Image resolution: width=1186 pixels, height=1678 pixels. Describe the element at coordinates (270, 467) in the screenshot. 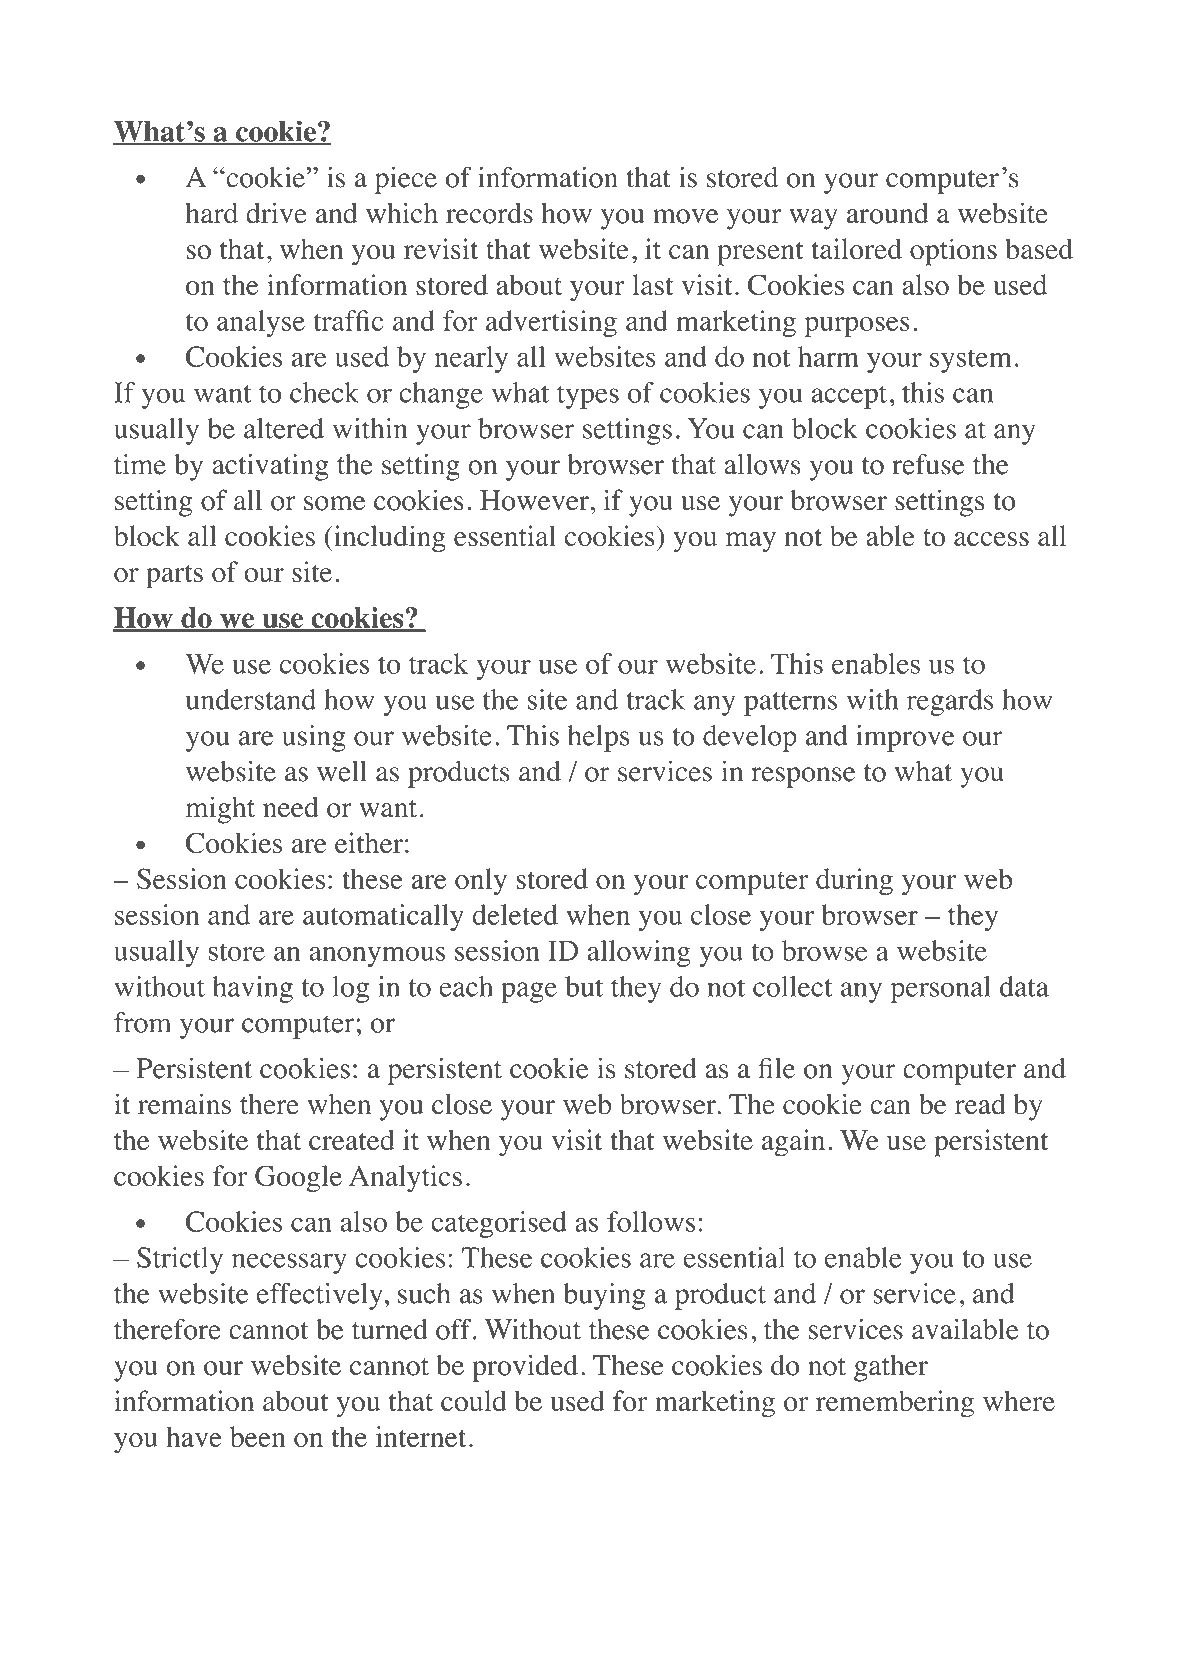

I see `activating` at that location.
